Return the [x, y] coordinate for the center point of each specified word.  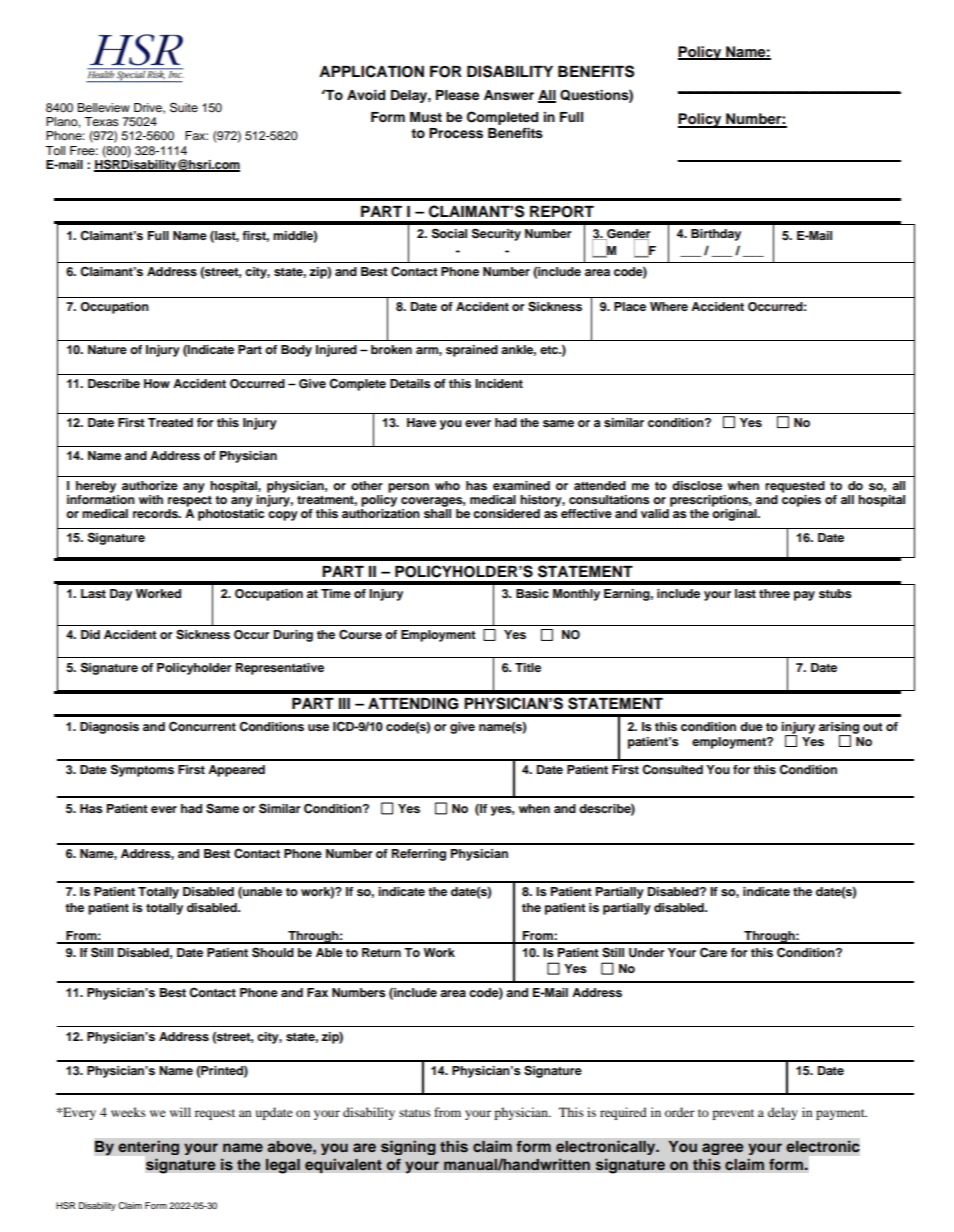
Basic [532, 593]
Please [457, 95]
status [415, 1113]
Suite [184, 107]
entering [148, 1147]
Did [90, 634]
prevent [733, 1114]
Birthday [716, 235]
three [774, 593]
